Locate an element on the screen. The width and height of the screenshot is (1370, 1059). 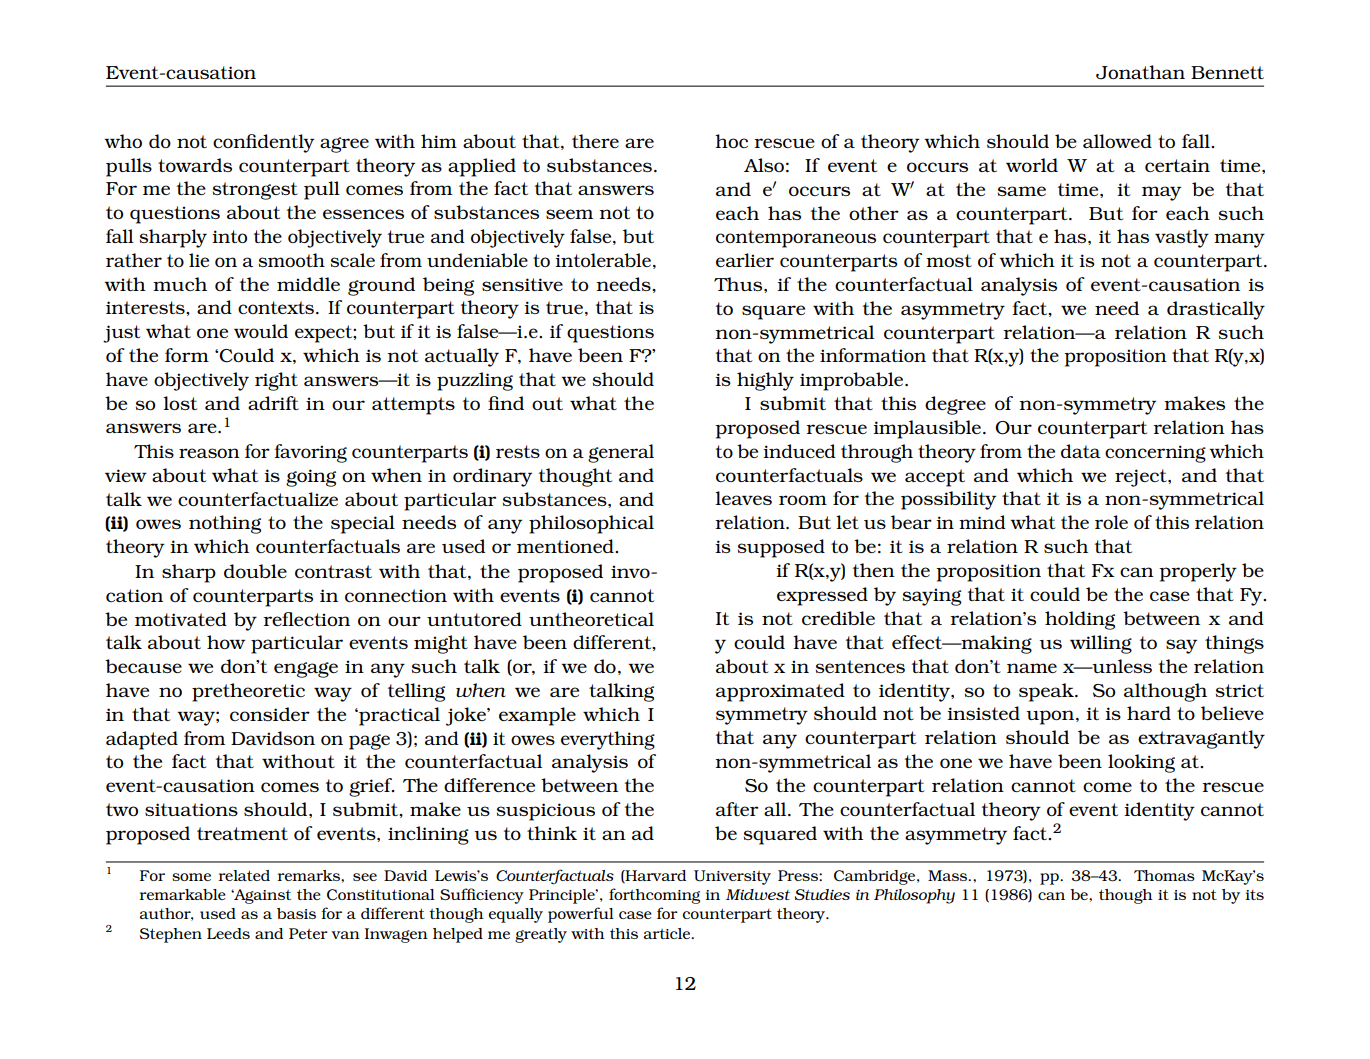
confidently is located at coordinates (264, 143).
